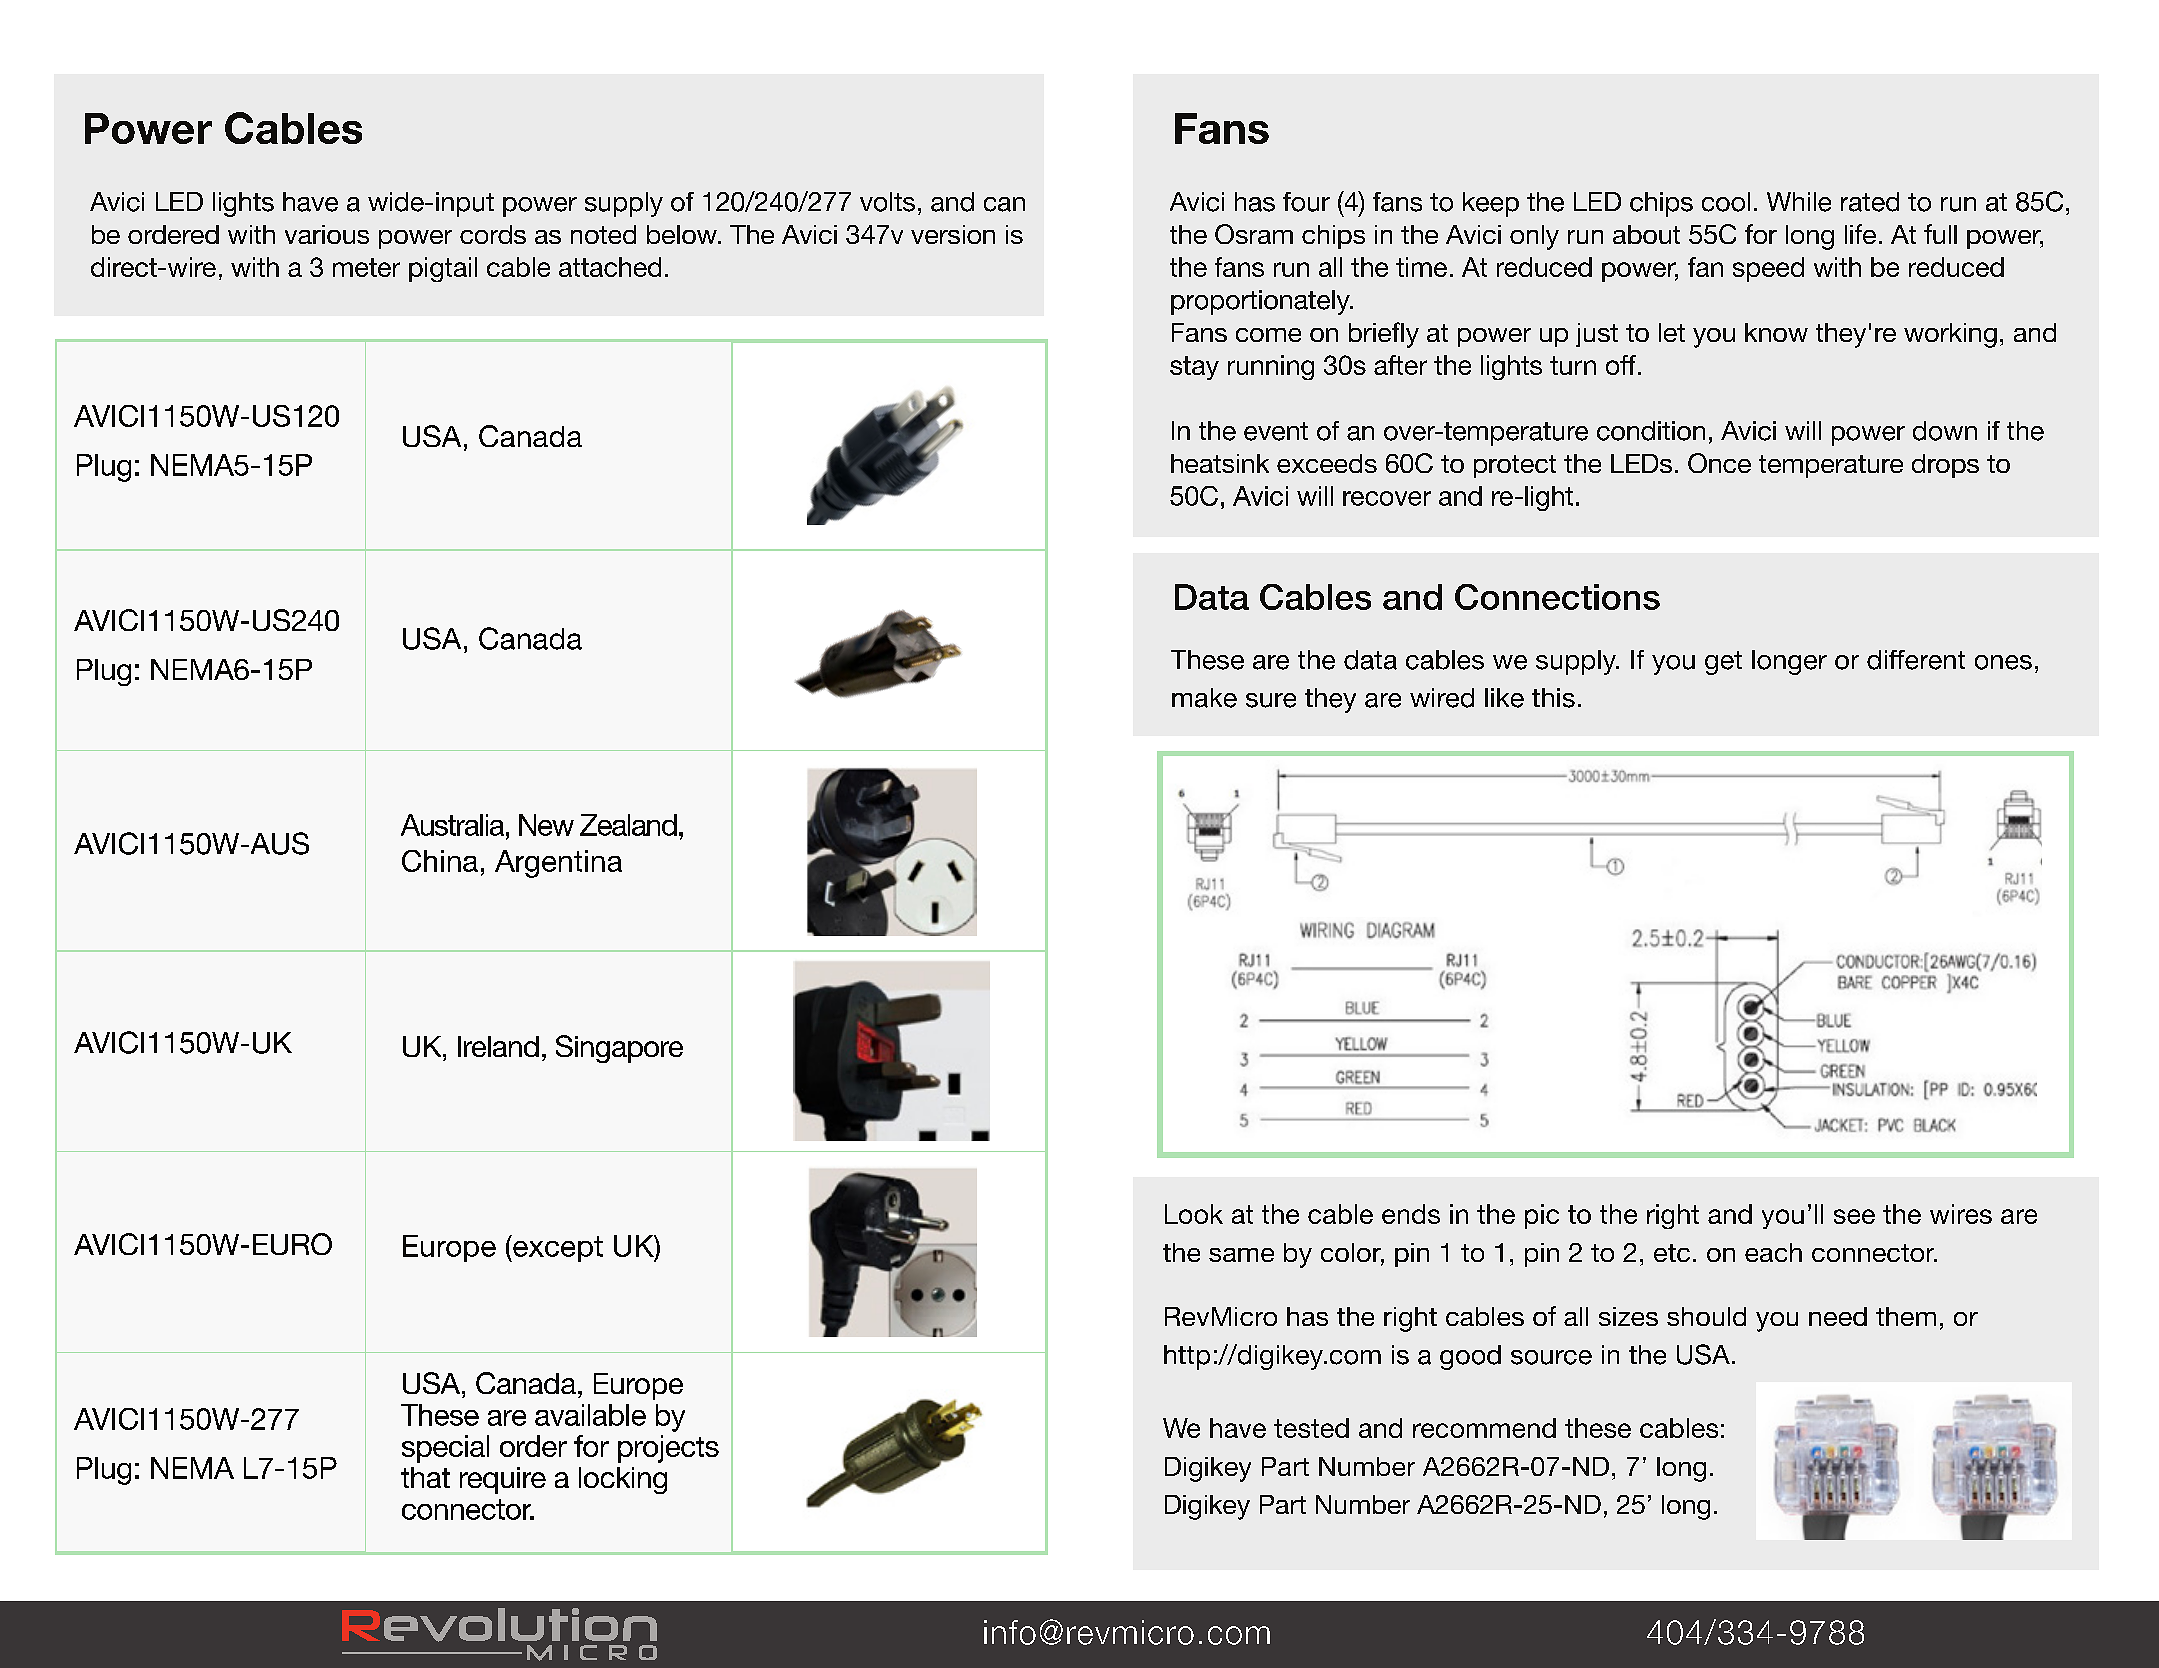  What do you see at coordinates (1860, 234) in the screenshot?
I see `life` at bounding box center [1860, 234].
